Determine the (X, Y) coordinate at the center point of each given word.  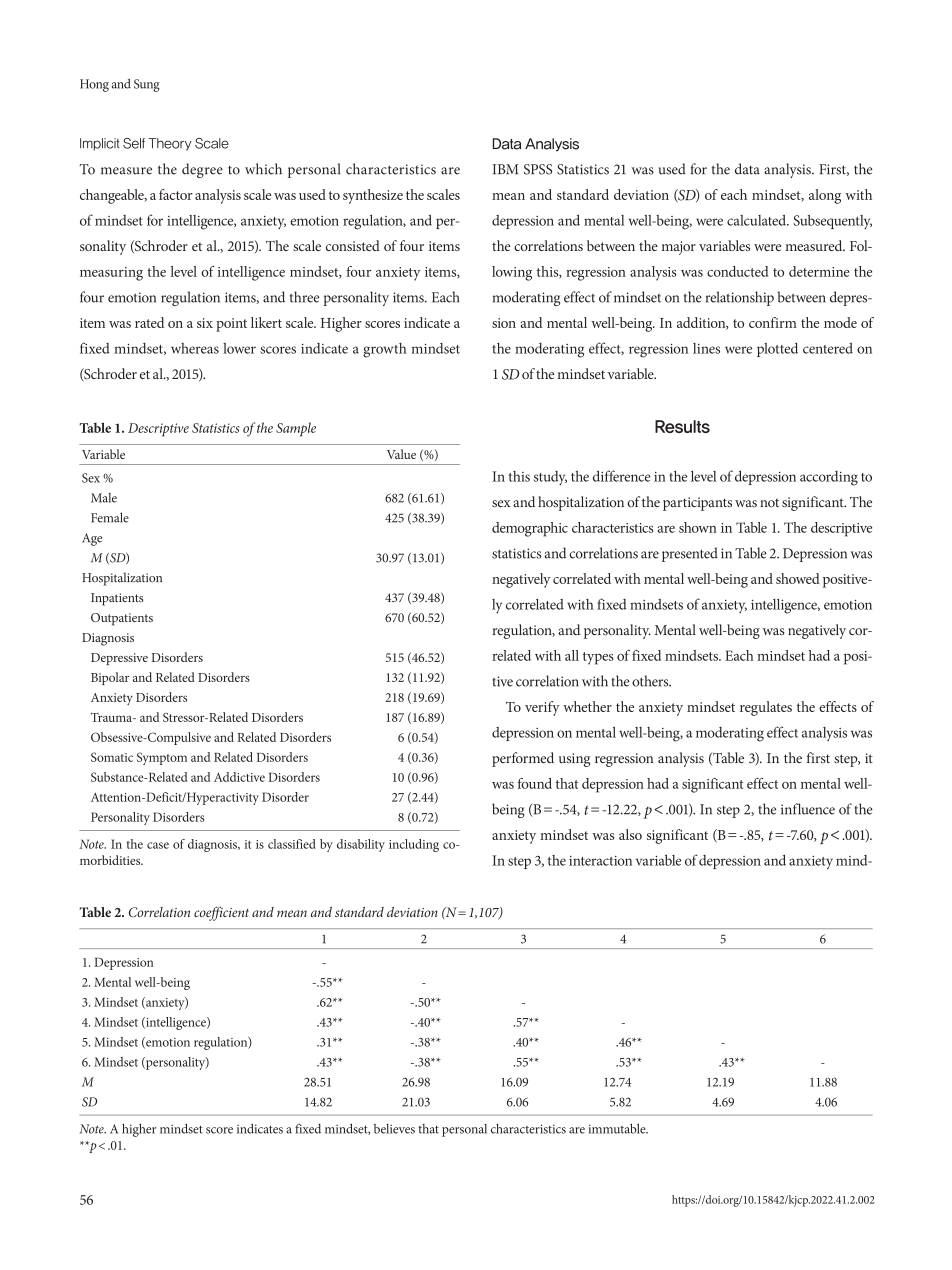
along (825, 196)
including (414, 845)
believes (394, 1129)
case (158, 845)
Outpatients (122, 619)
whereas (195, 348)
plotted (777, 350)
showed (798, 578)
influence (808, 809)
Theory (170, 144)
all (572, 655)
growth (385, 350)
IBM (505, 169)
